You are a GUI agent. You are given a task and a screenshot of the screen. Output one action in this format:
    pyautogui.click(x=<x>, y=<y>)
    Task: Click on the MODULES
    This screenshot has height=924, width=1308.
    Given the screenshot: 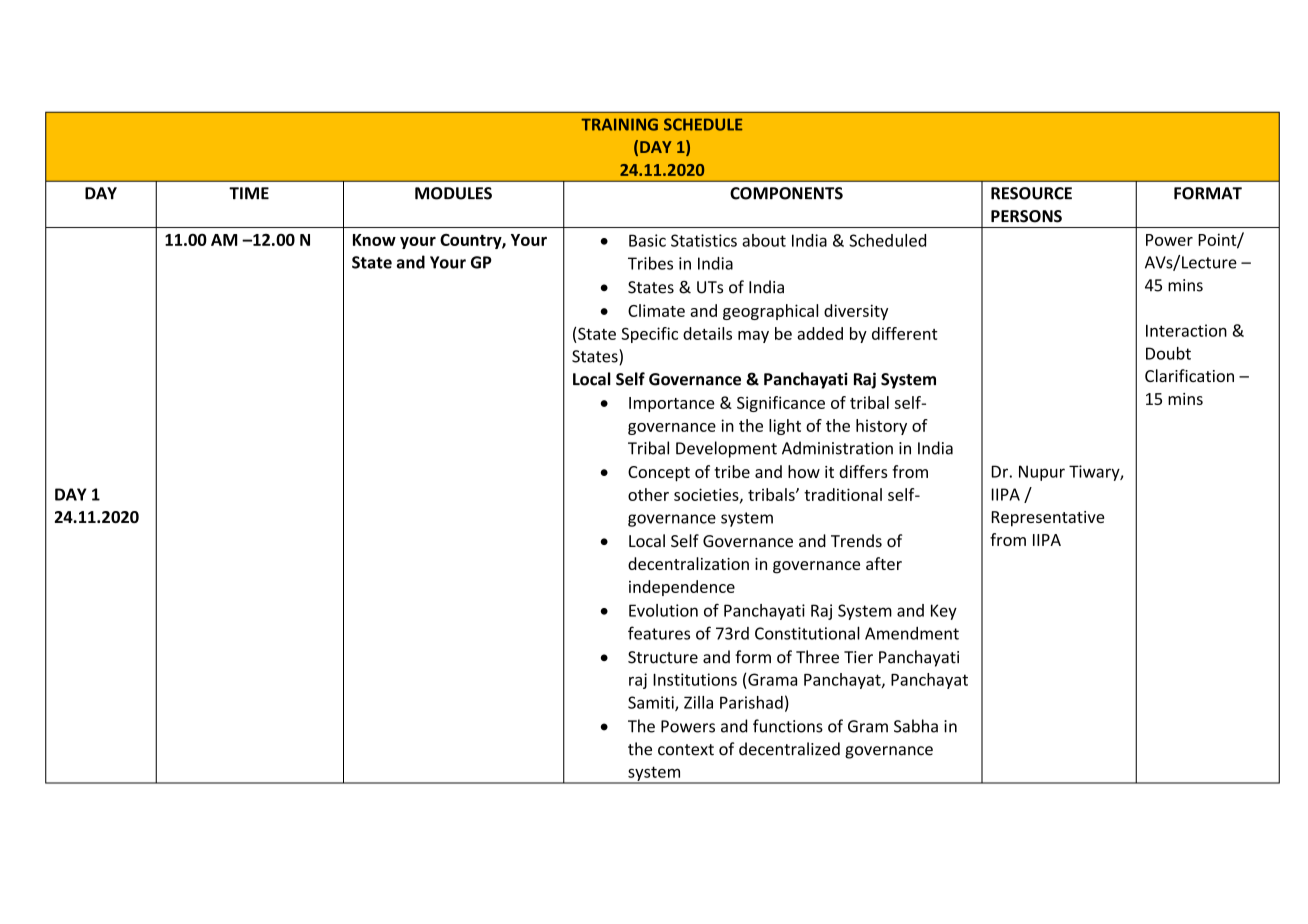 What is the action you would take?
    pyautogui.click(x=453, y=193)
